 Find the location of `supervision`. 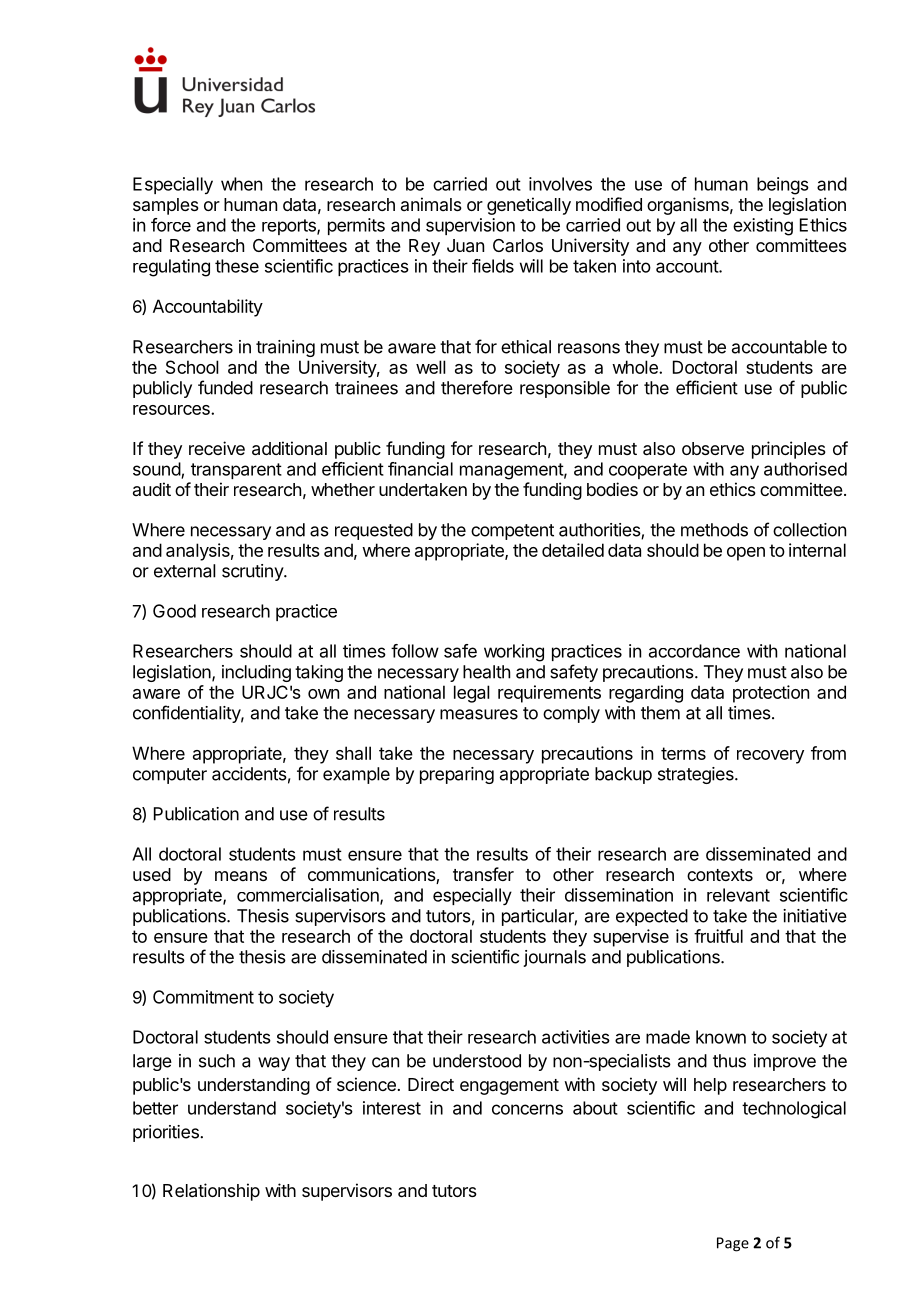

supervision is located at coordinates (470, 226).
